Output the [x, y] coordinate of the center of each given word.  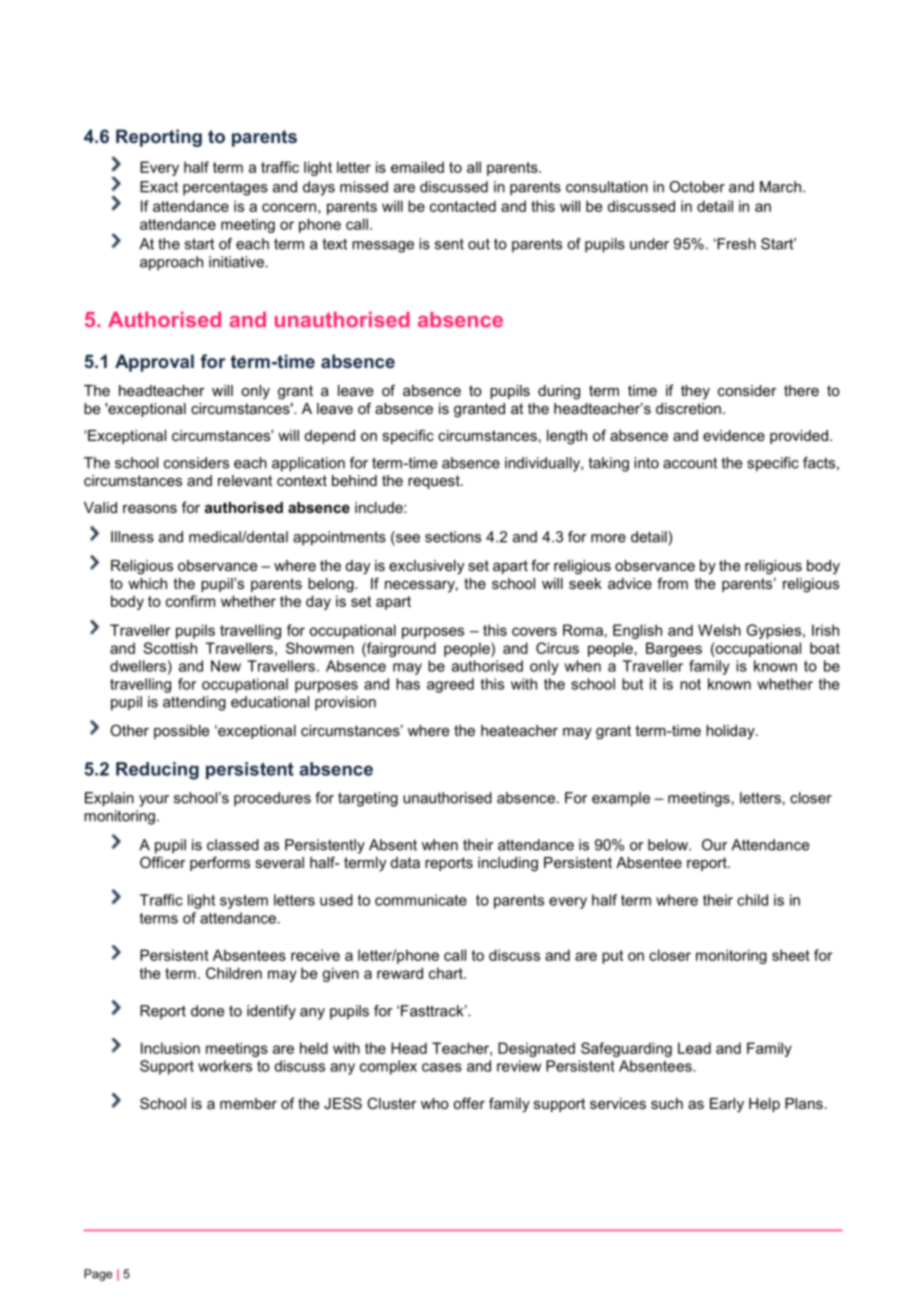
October [697, 187]
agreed [450, 685]
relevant [245, 480]
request [435, 482]
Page [98, 1275]
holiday [731, 732]
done [207, 1011]
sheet [791, 955]
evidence [734, 435]
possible [181, 732]
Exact [159, 187]
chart [447, 973]
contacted [463, 206]
